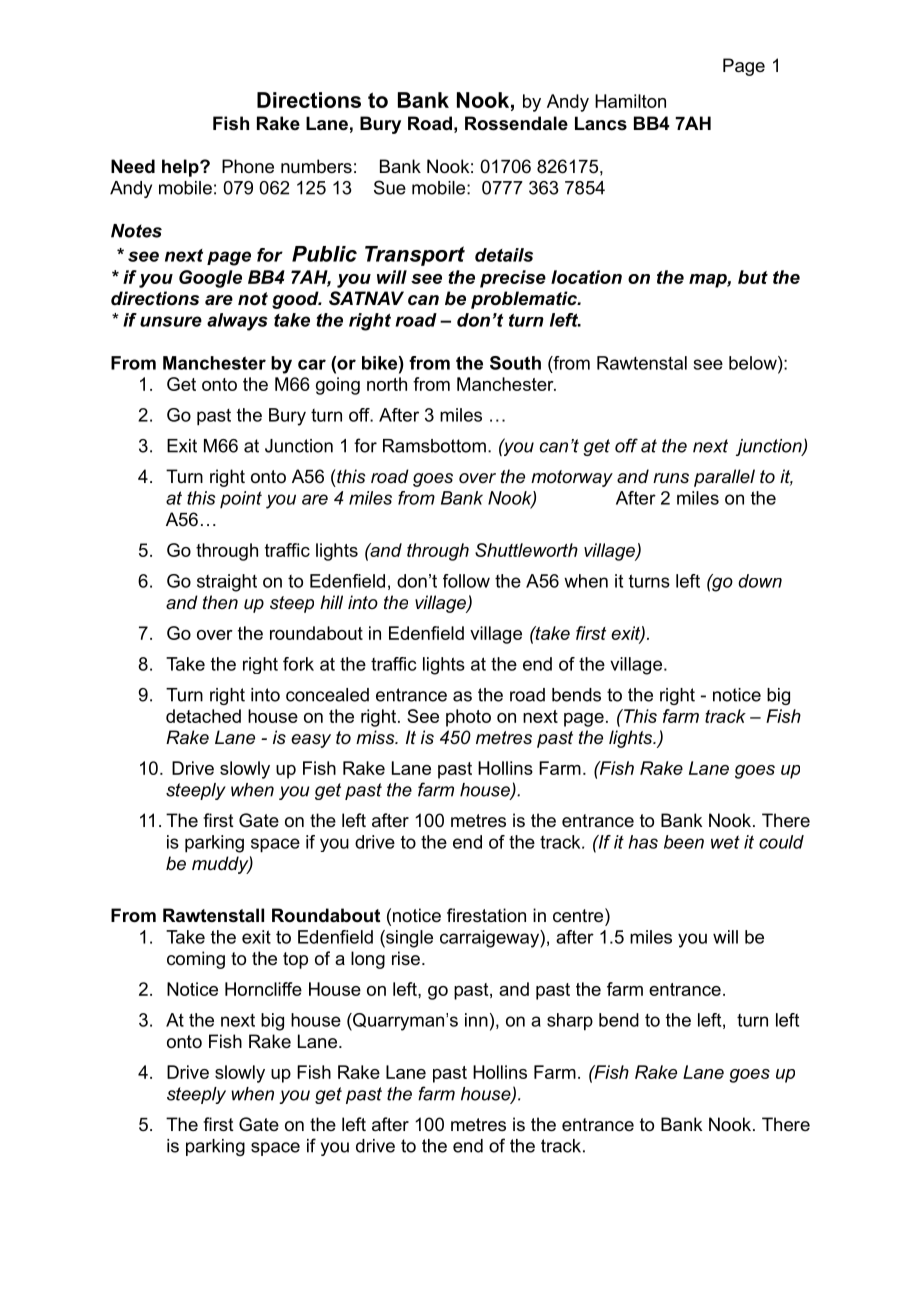  I want to click on Hamilton, so click(630, 101).
